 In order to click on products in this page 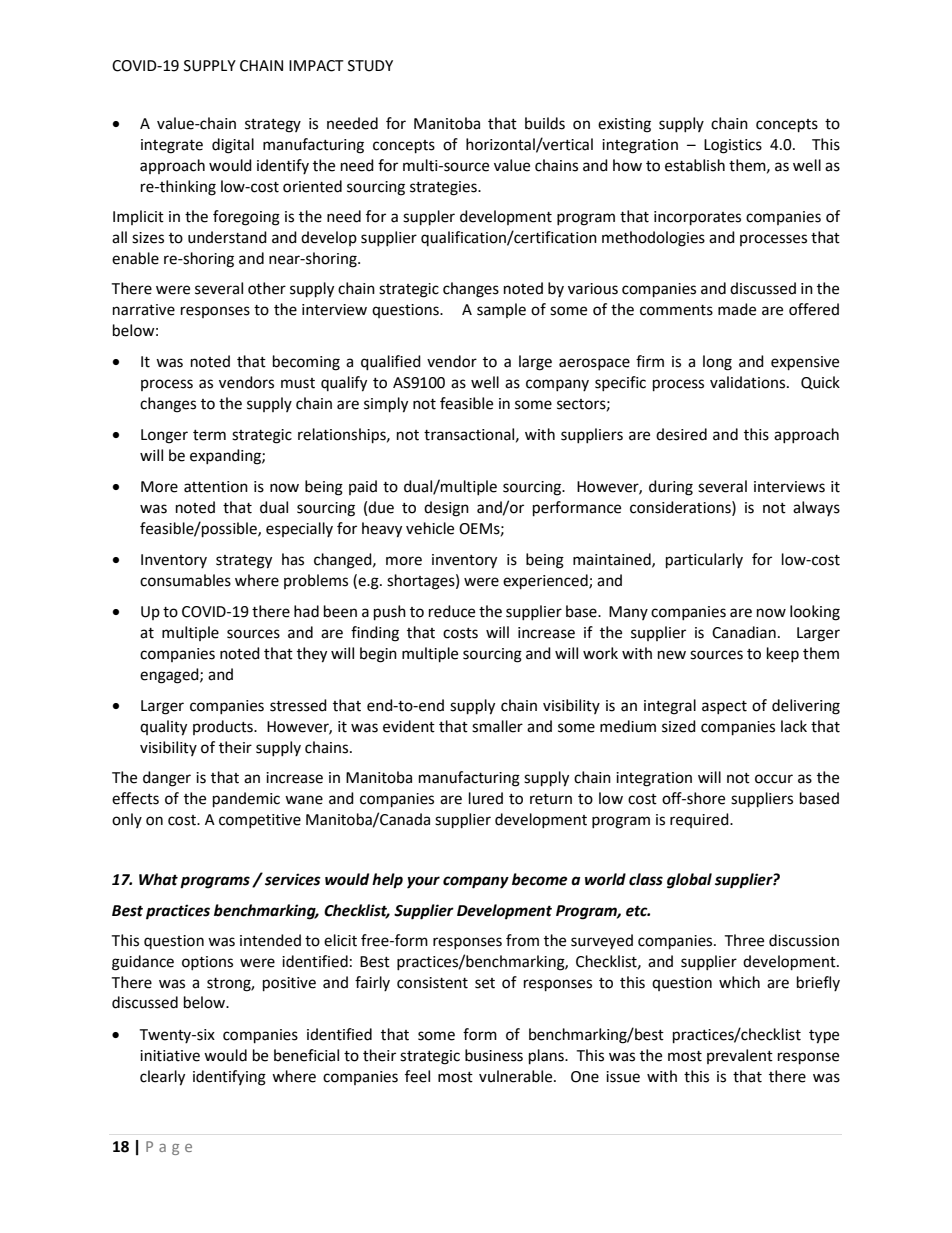, I will do `click(224, 727)`.
